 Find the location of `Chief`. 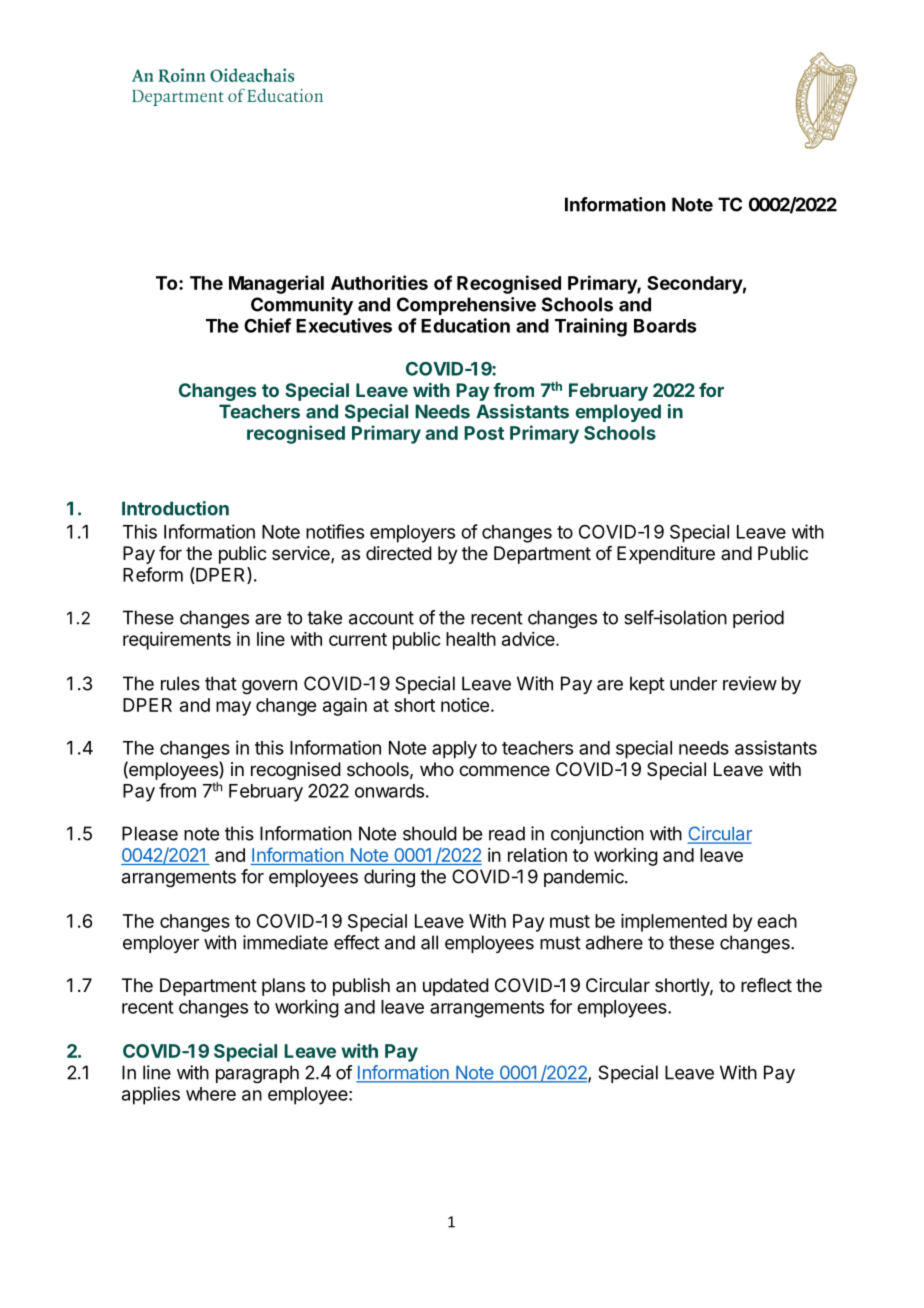

Chief is located at coordinates (267, 325).
